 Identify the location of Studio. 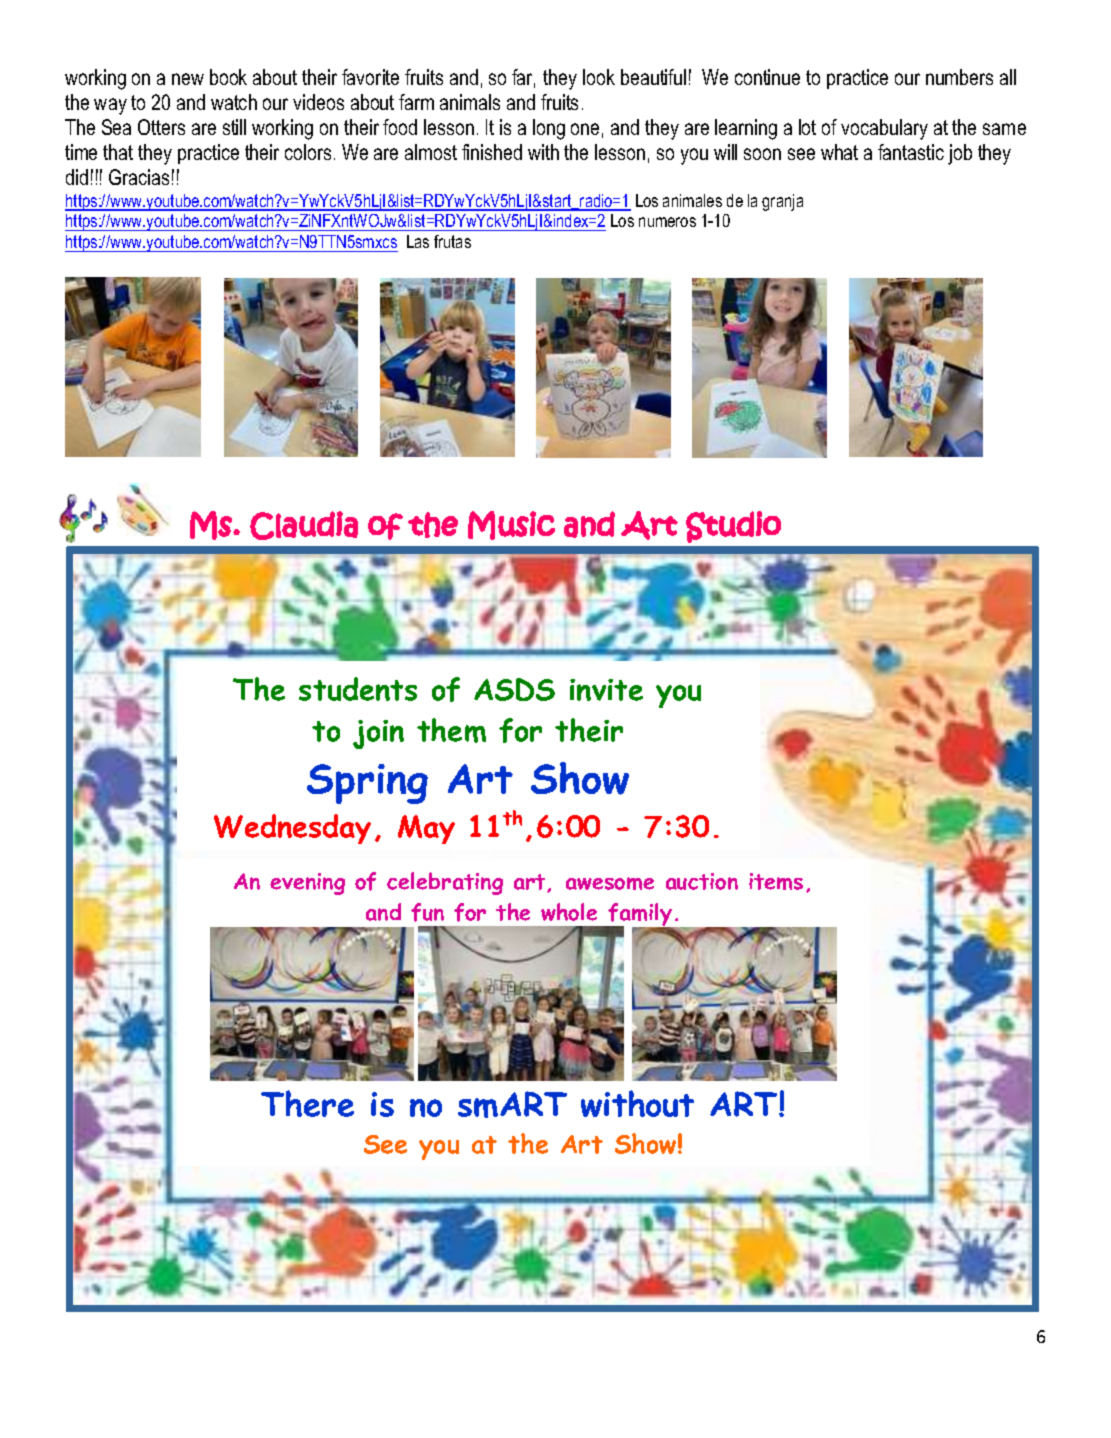
(733, 527).
